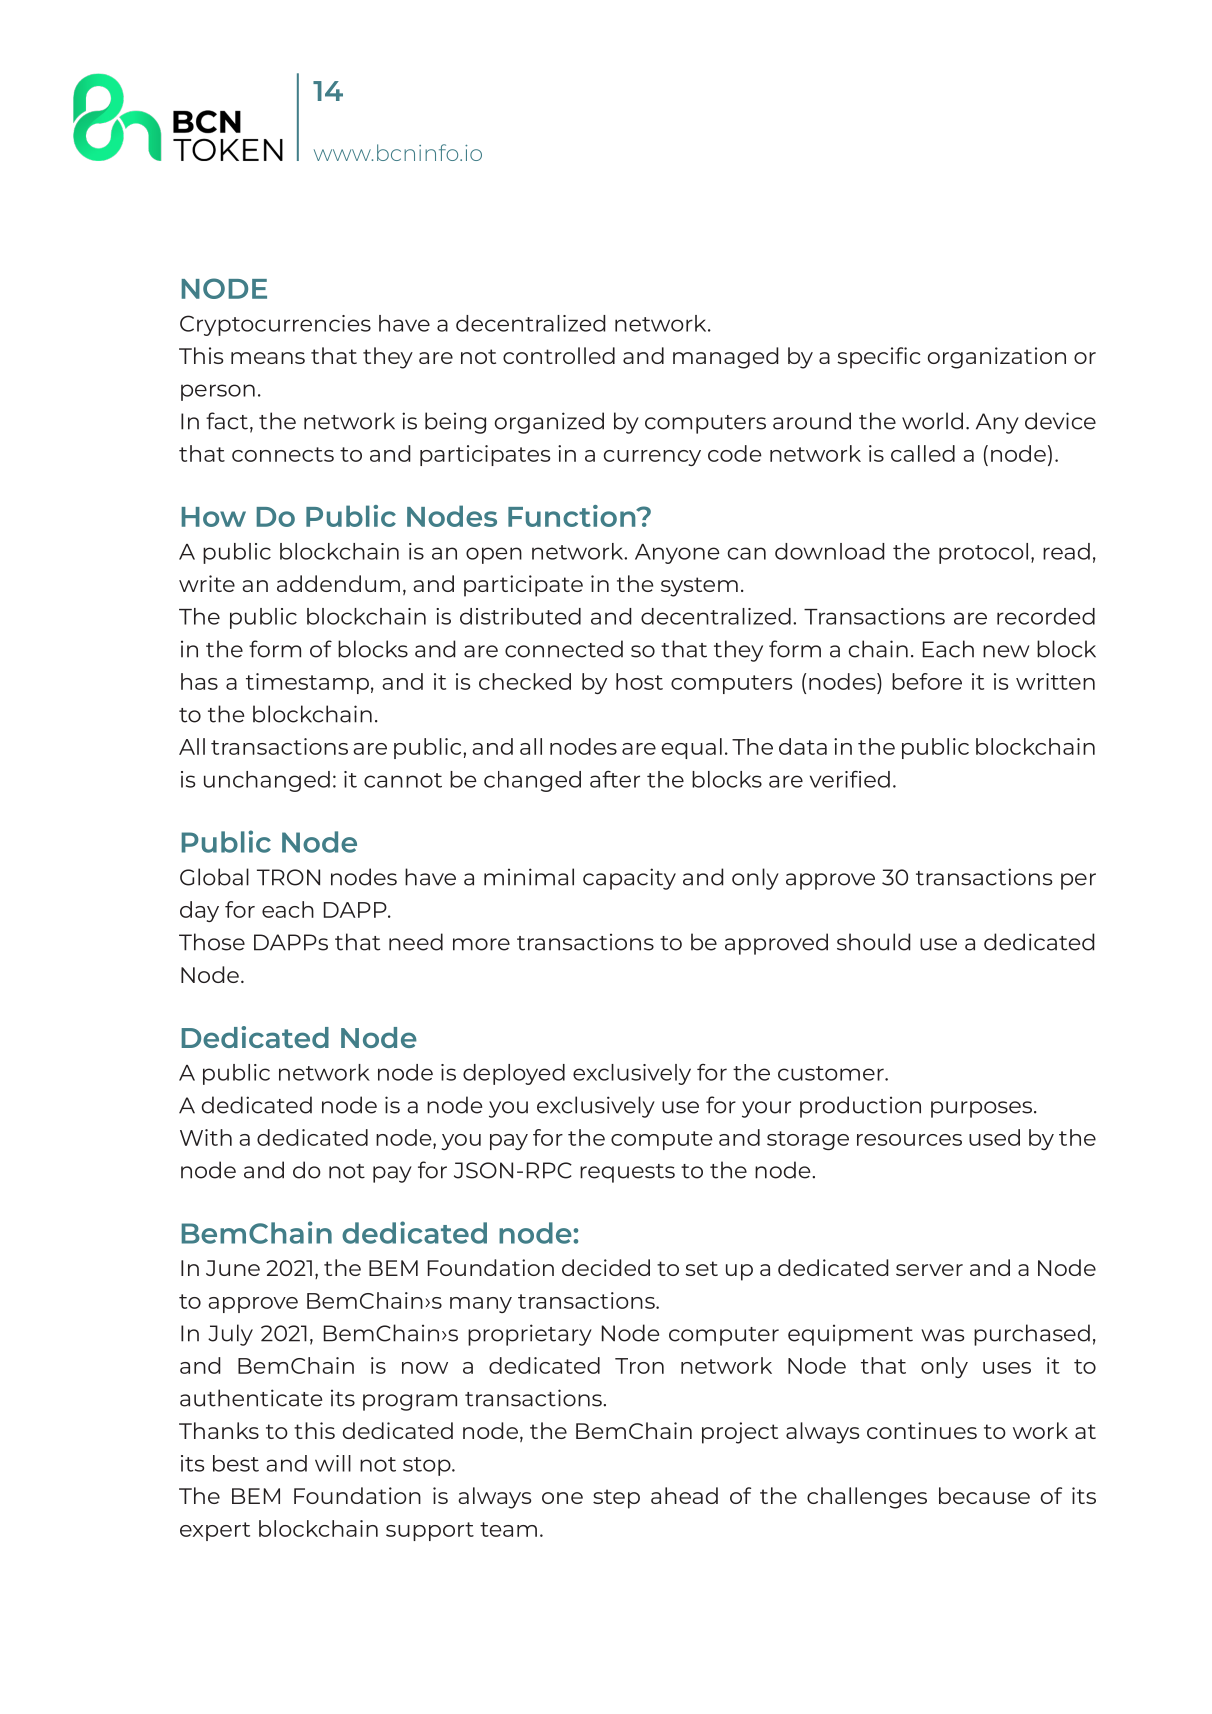 The width and height of the screenshot is (1212, 1714). What do you see at coordinates (307, 683) in the screenshot?
I see `timestamp` at bounding box center [307, 683].
